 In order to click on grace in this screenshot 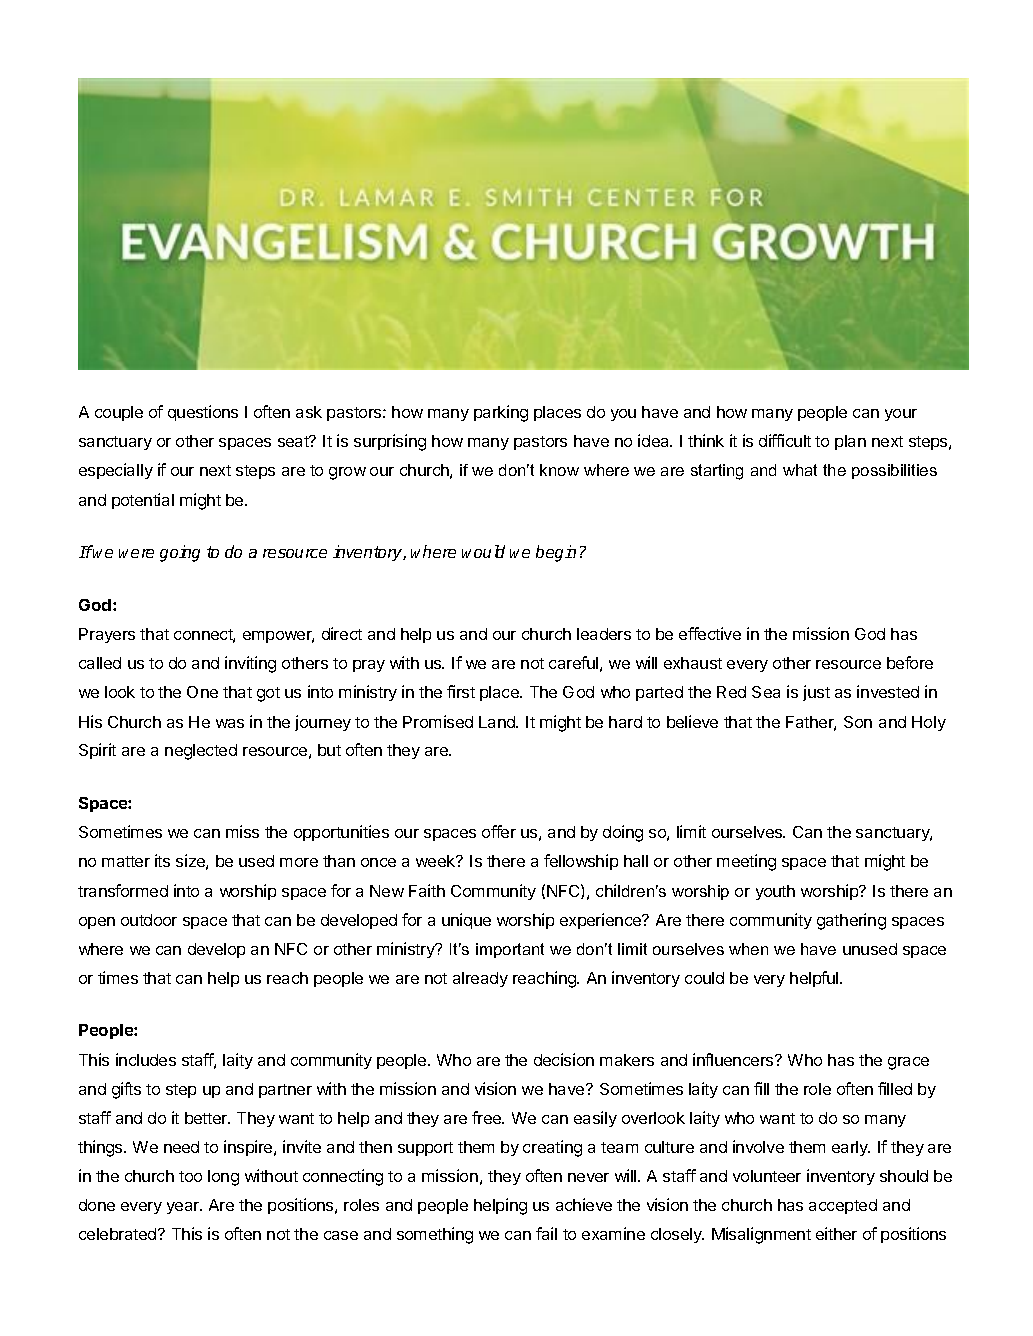, I will do `click(908, 1063)`.
